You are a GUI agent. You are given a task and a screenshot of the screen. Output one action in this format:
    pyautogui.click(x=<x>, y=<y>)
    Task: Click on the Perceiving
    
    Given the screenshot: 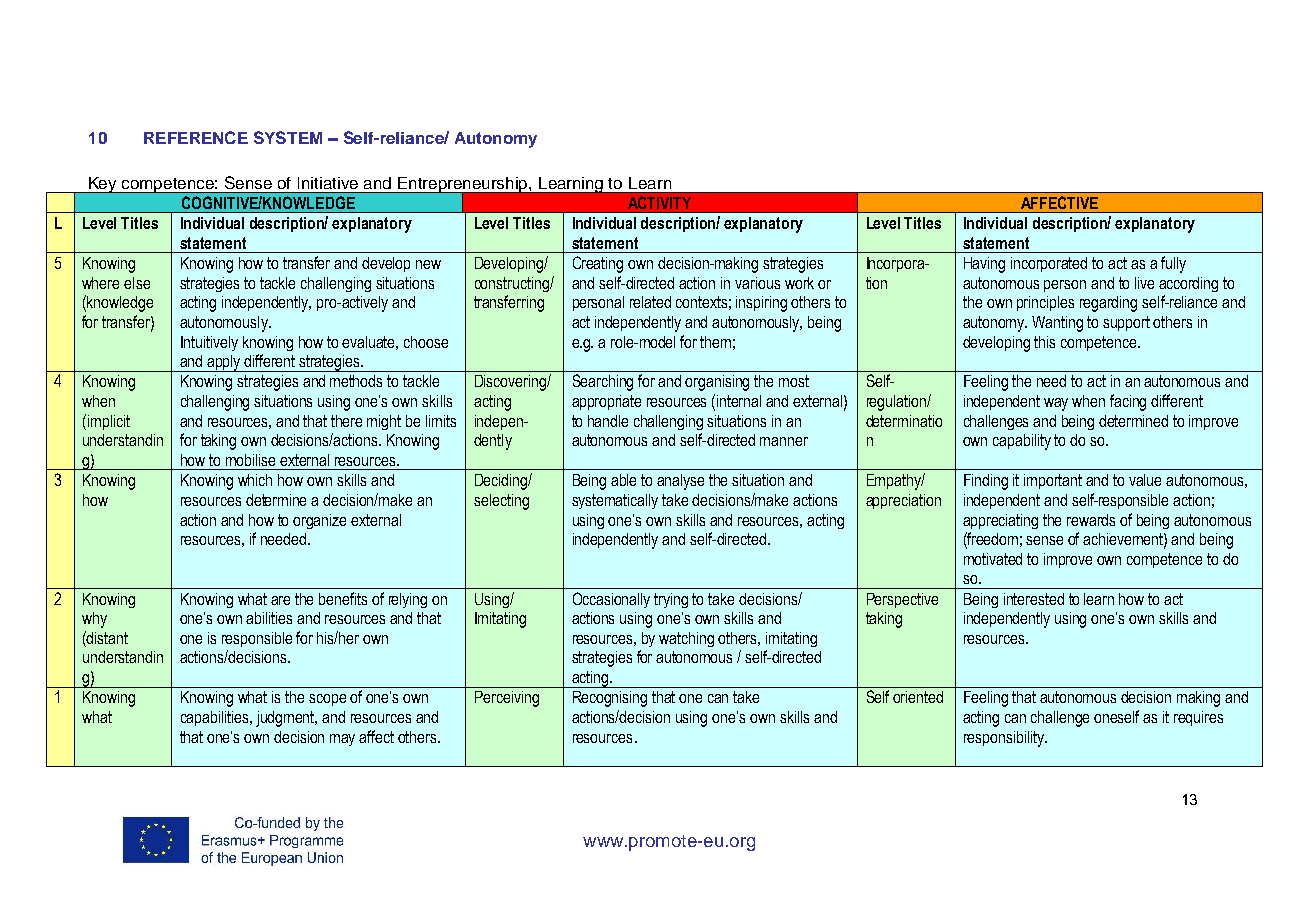 What is the action you would take?
    pyautogui.click(x=507, y=699)
